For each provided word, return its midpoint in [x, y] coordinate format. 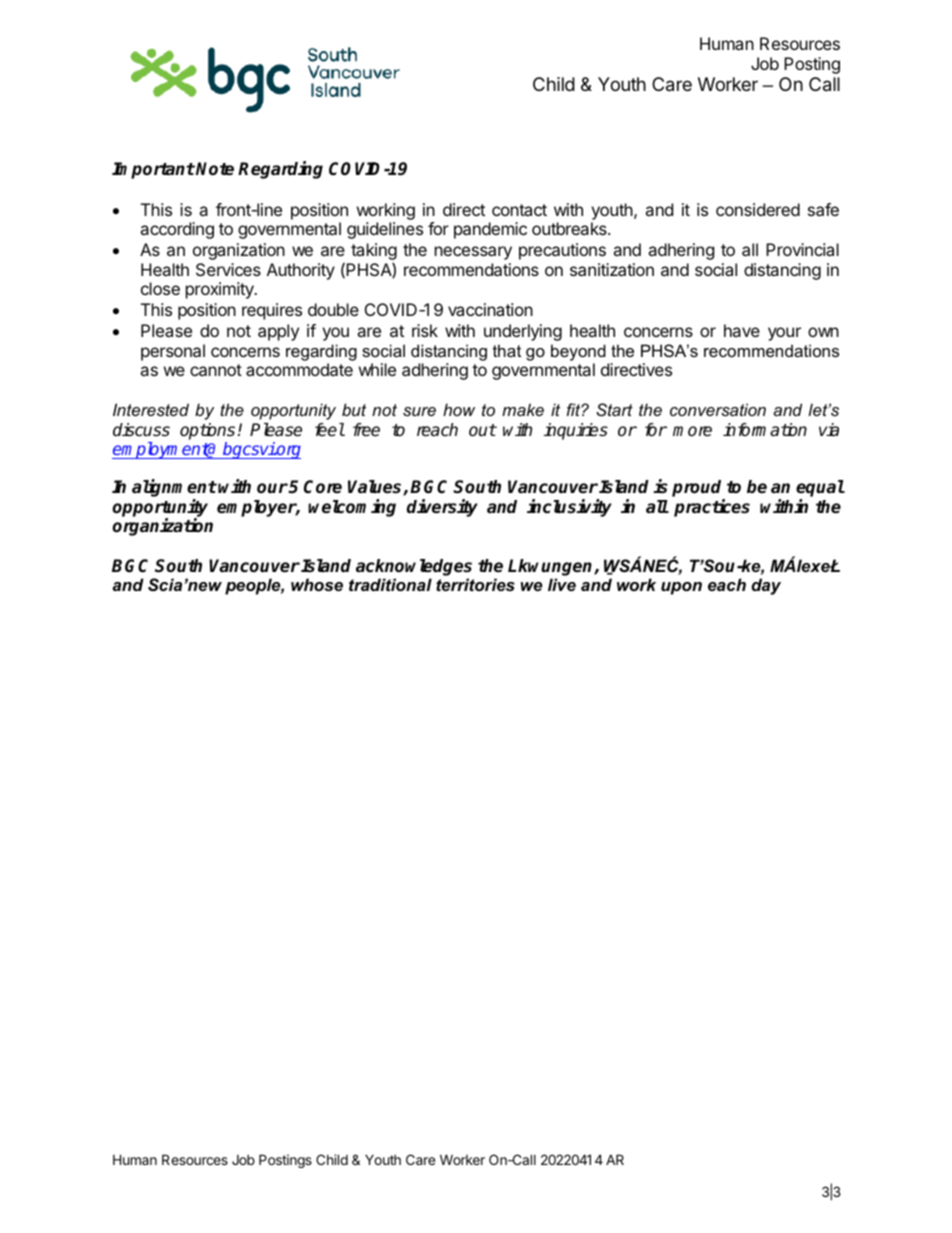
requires [272, 311]
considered [758, 209]
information [765, 430]
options [207, 431]
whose [317, 584]
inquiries [576, 431]
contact [519, 210]
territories [475, 584]
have [742, 330]
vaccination [490, 309]
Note [215, 169]
